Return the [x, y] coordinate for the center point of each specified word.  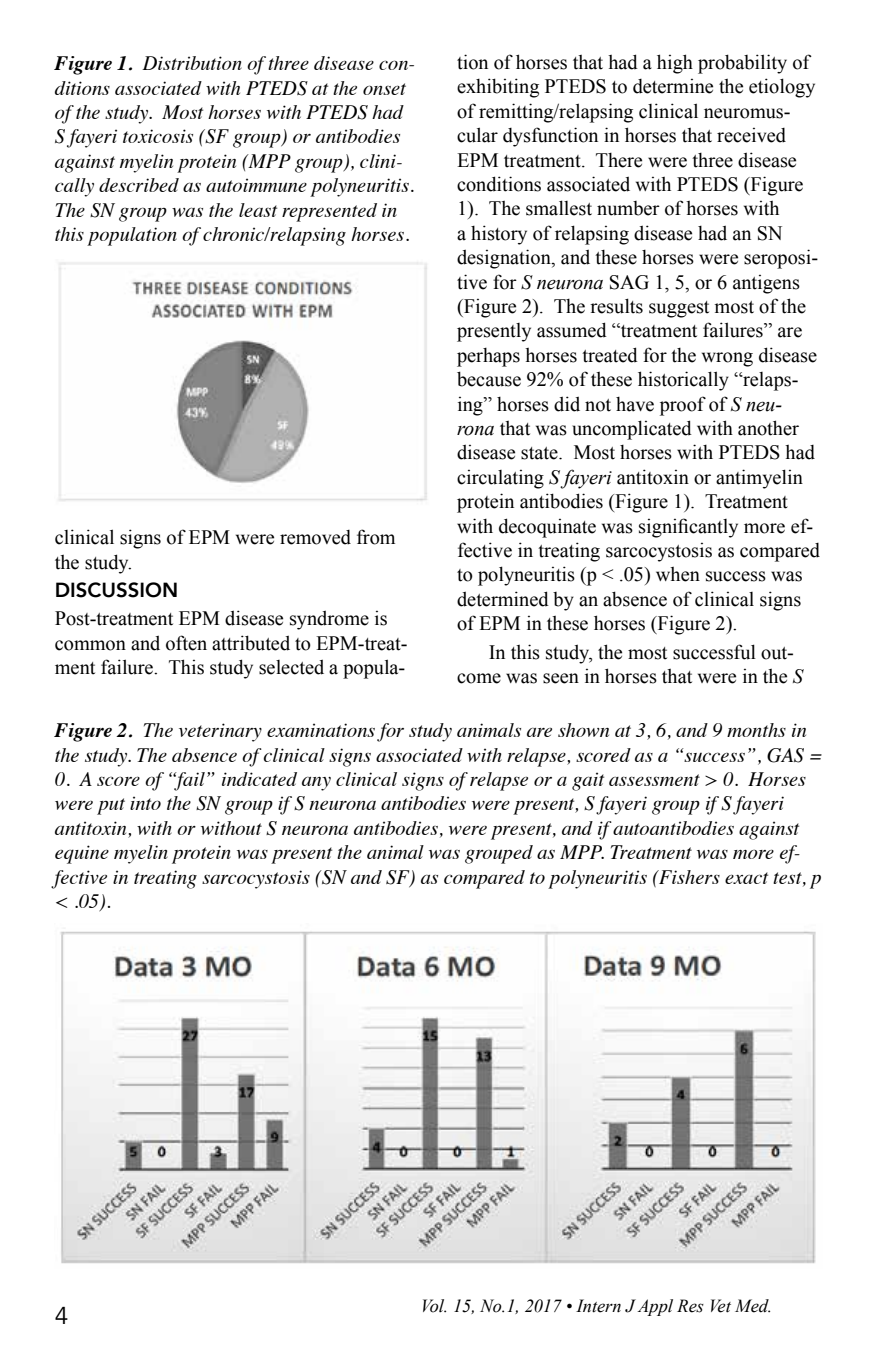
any [316, 784]
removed [315, 537]
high [675, 64]
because [489, 379]
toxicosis [158, 136]
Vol [434, 1306]
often [186, 643]
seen [561, 678]
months [756, 730]
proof [683, 406]
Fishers [688, 877]
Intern [598, 1306]
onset [384, 89]
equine [82, 854]
